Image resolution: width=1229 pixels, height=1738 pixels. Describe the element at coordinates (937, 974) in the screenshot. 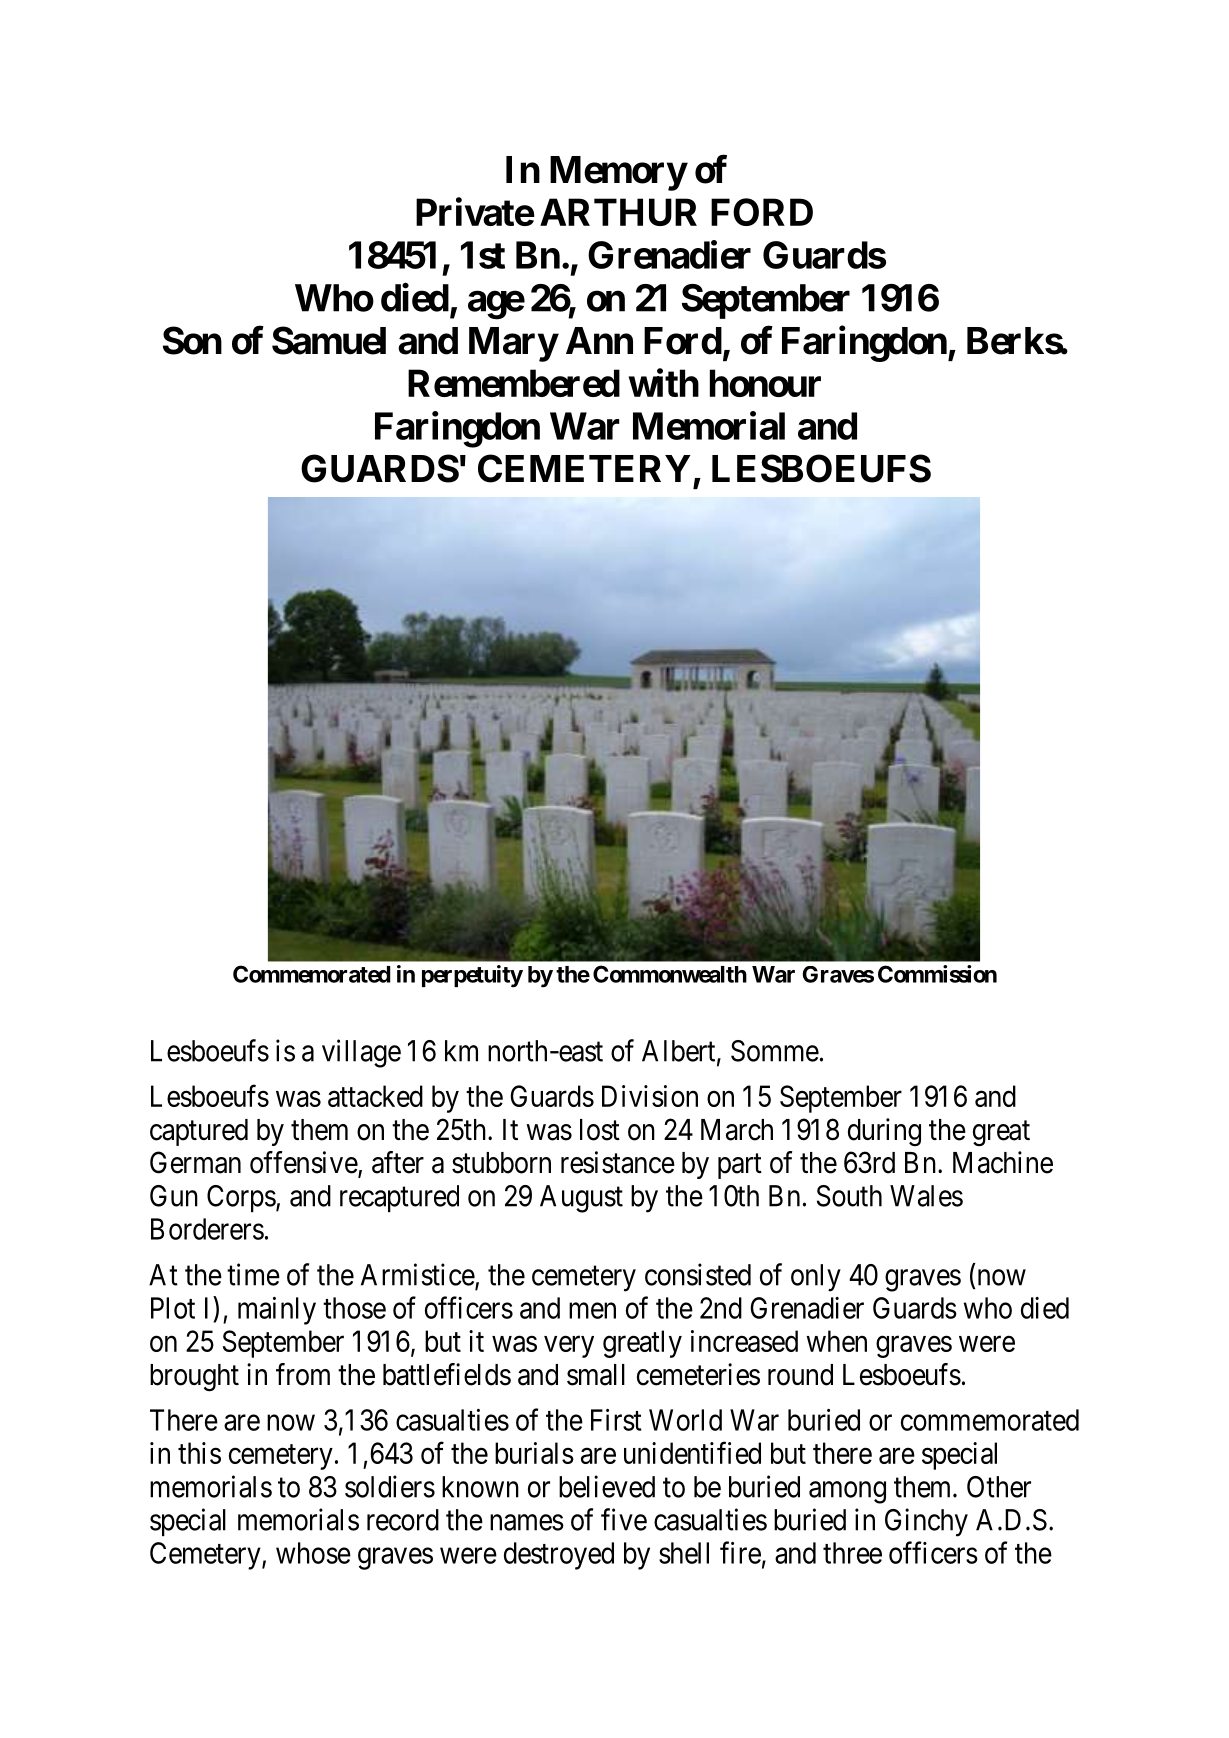

I see `Commission` at that location.
